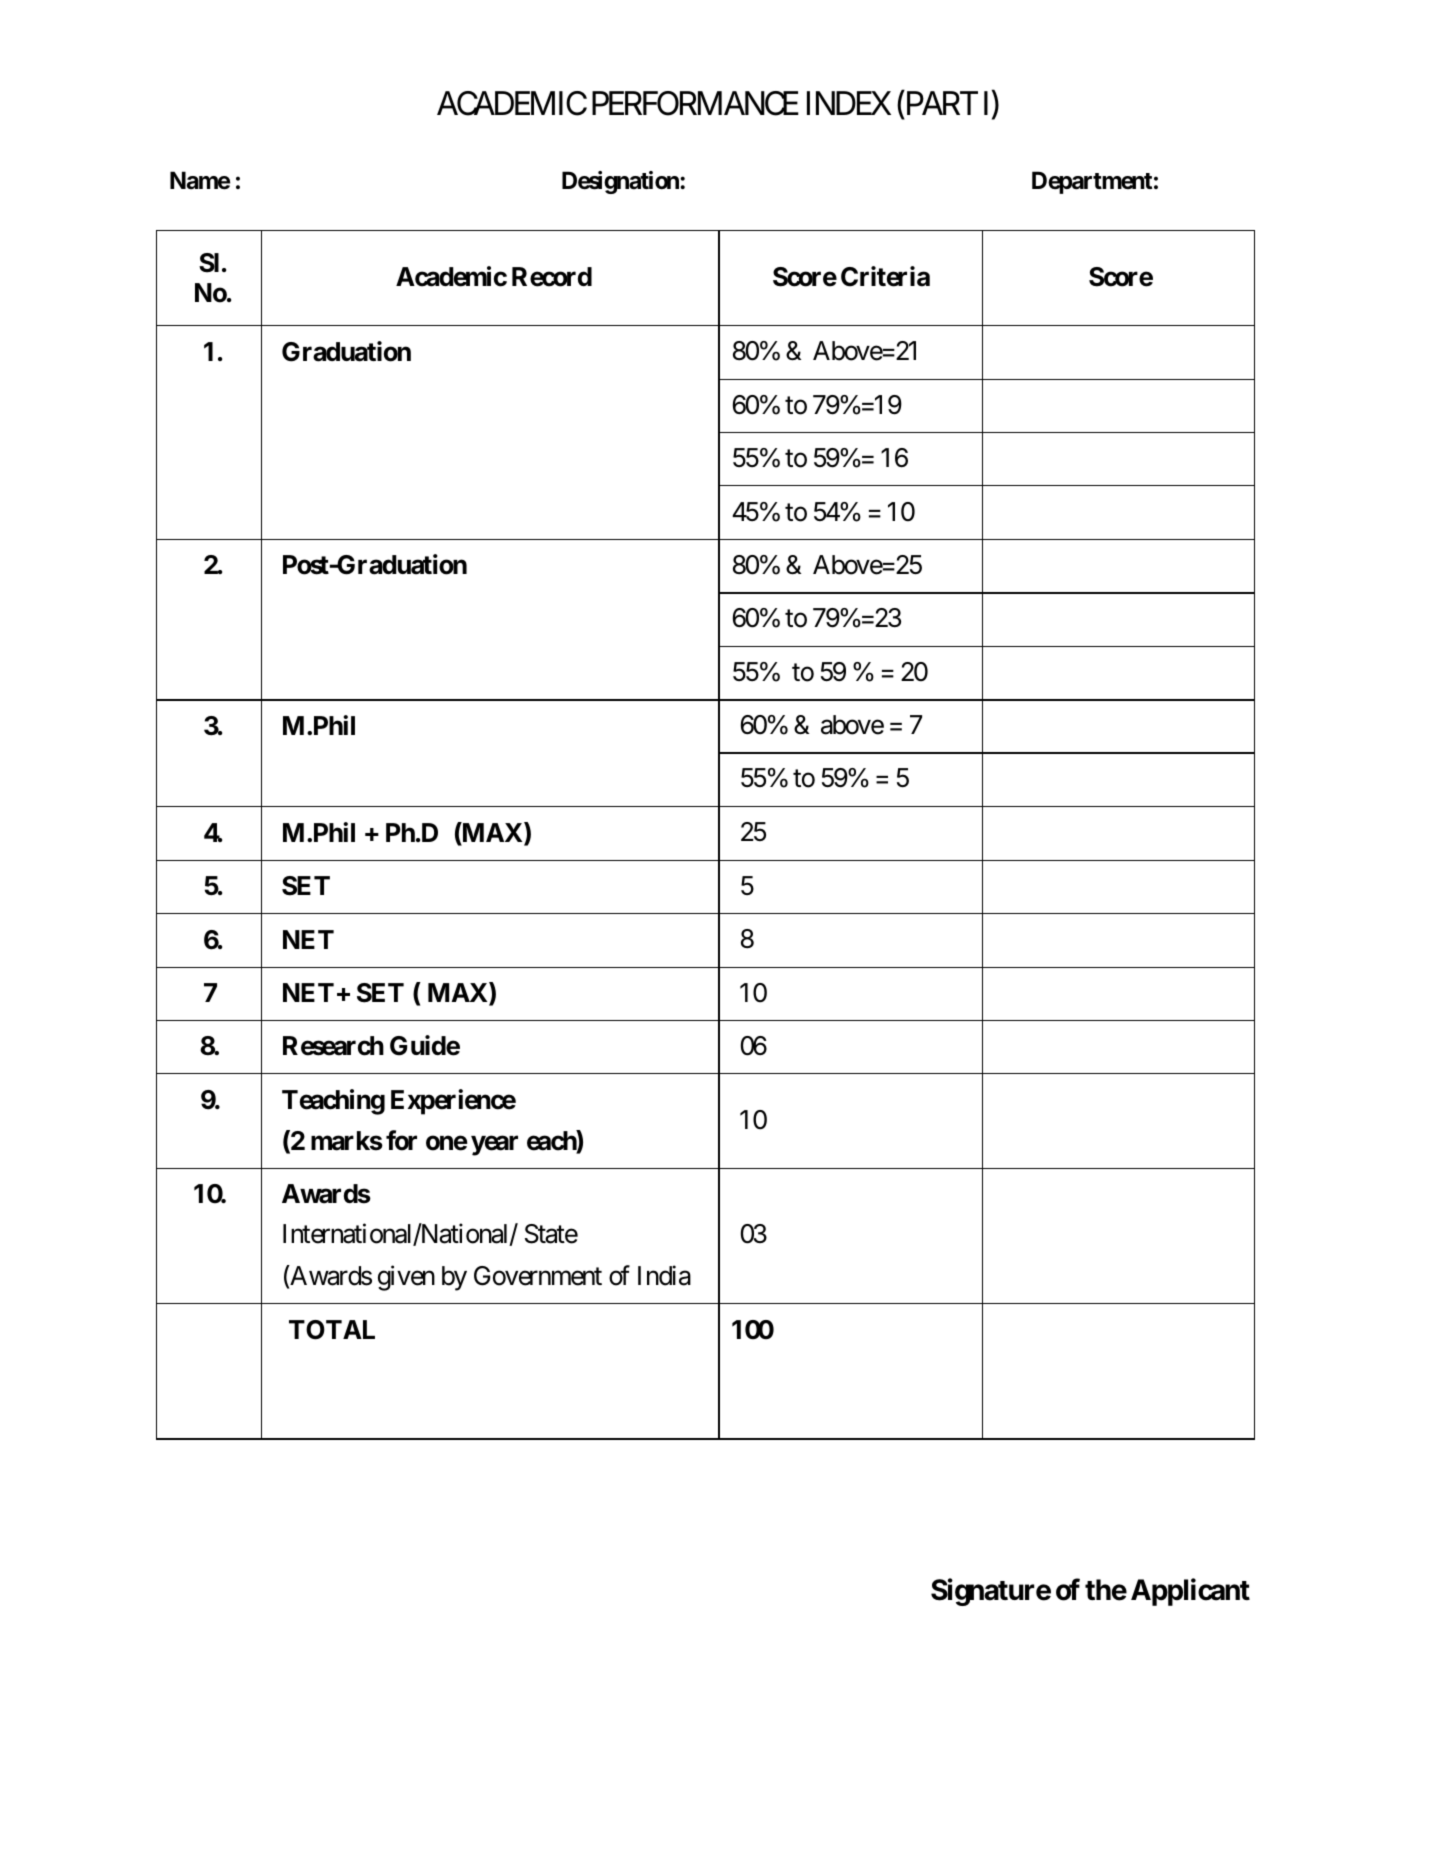 This screenshot has height=1860, width=1438. I want to click on INDEX, so click(849, 103).
